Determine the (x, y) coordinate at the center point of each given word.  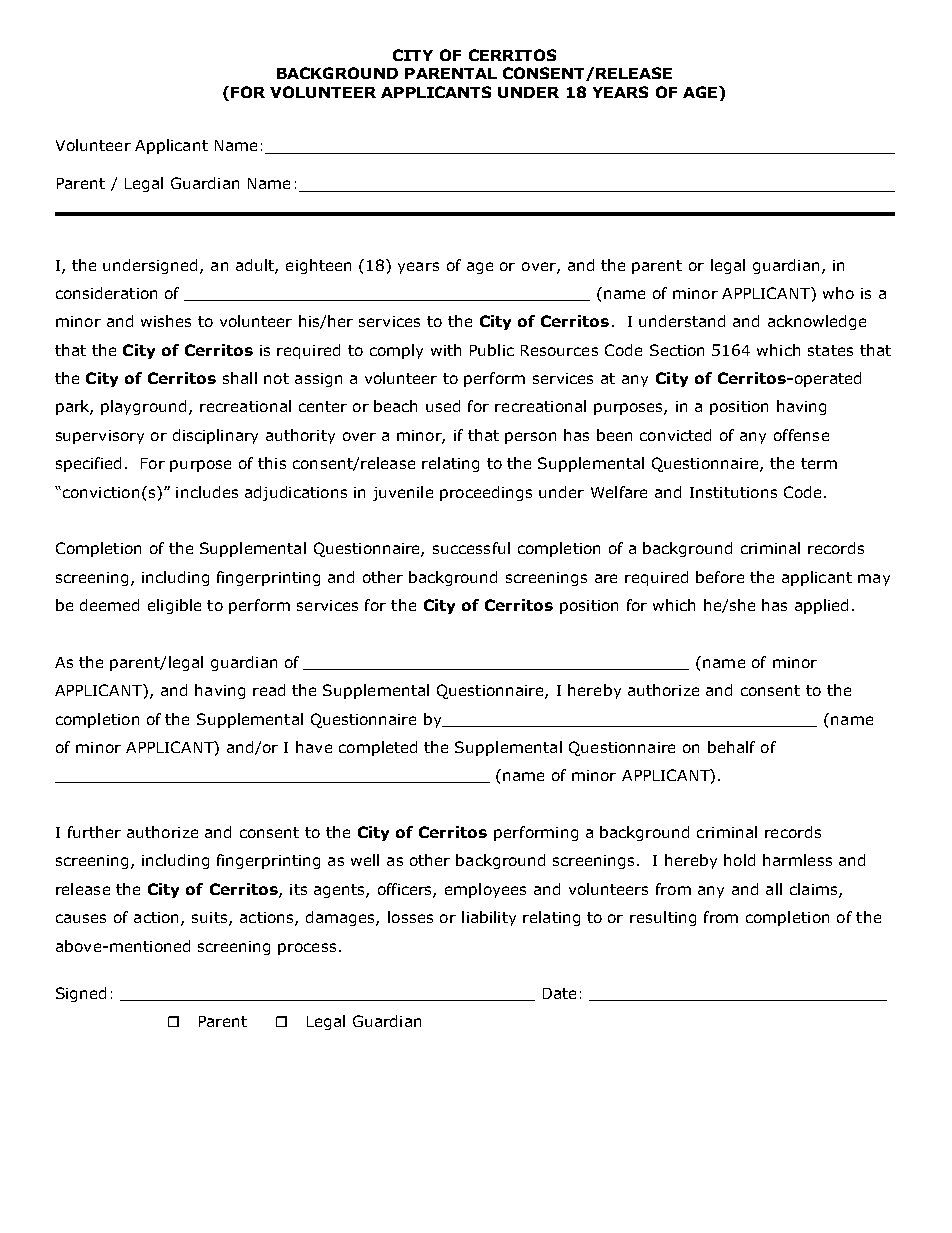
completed (378, 748)
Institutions (733, 492)
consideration (106, 293)
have (314, 747)
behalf (731, 747)
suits (211, 919)
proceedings (486, 493)
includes (207, 492)
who (838, 293)
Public (492, 350)
